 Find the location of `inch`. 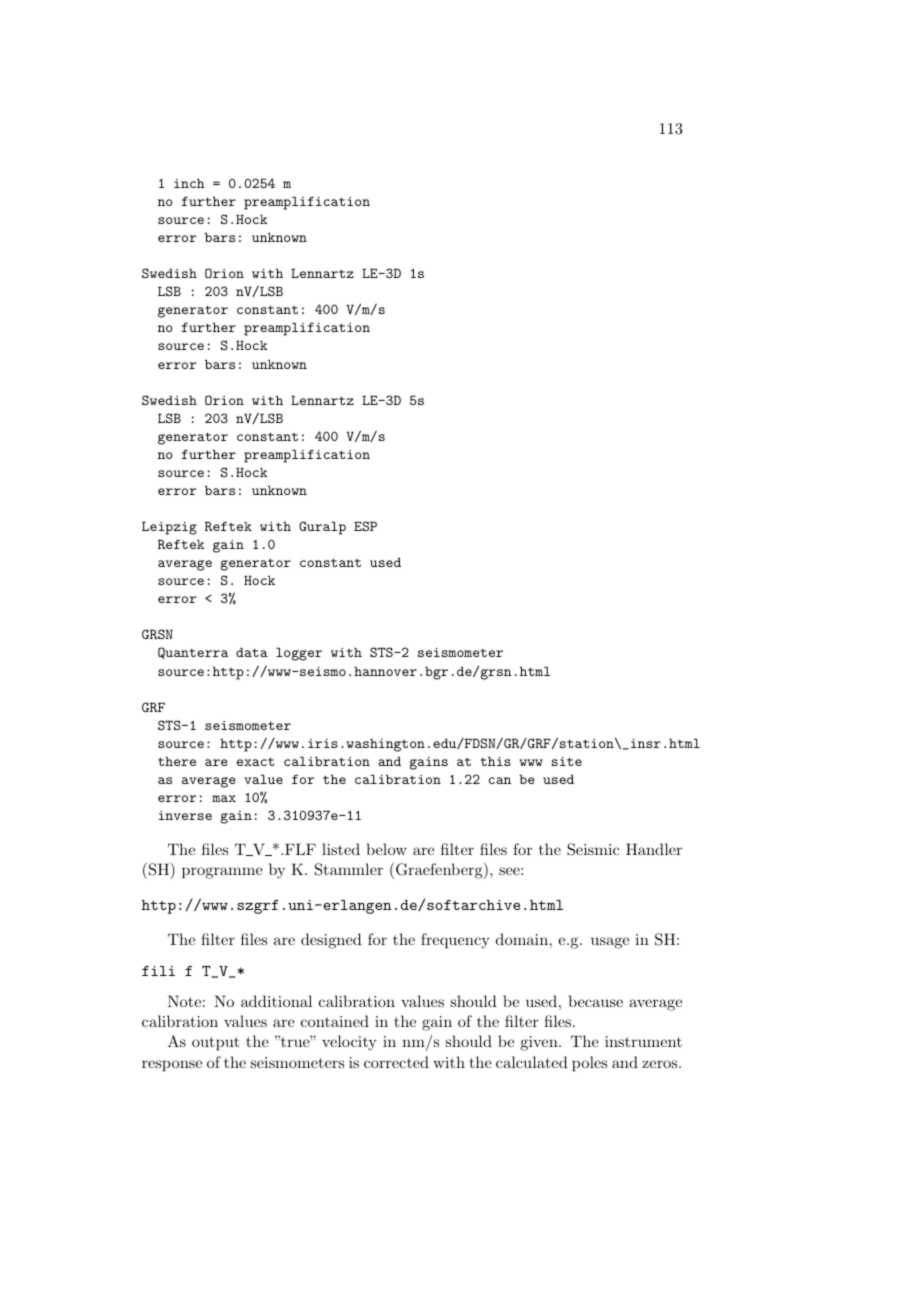

inch is located at coordinates (189, 183).
